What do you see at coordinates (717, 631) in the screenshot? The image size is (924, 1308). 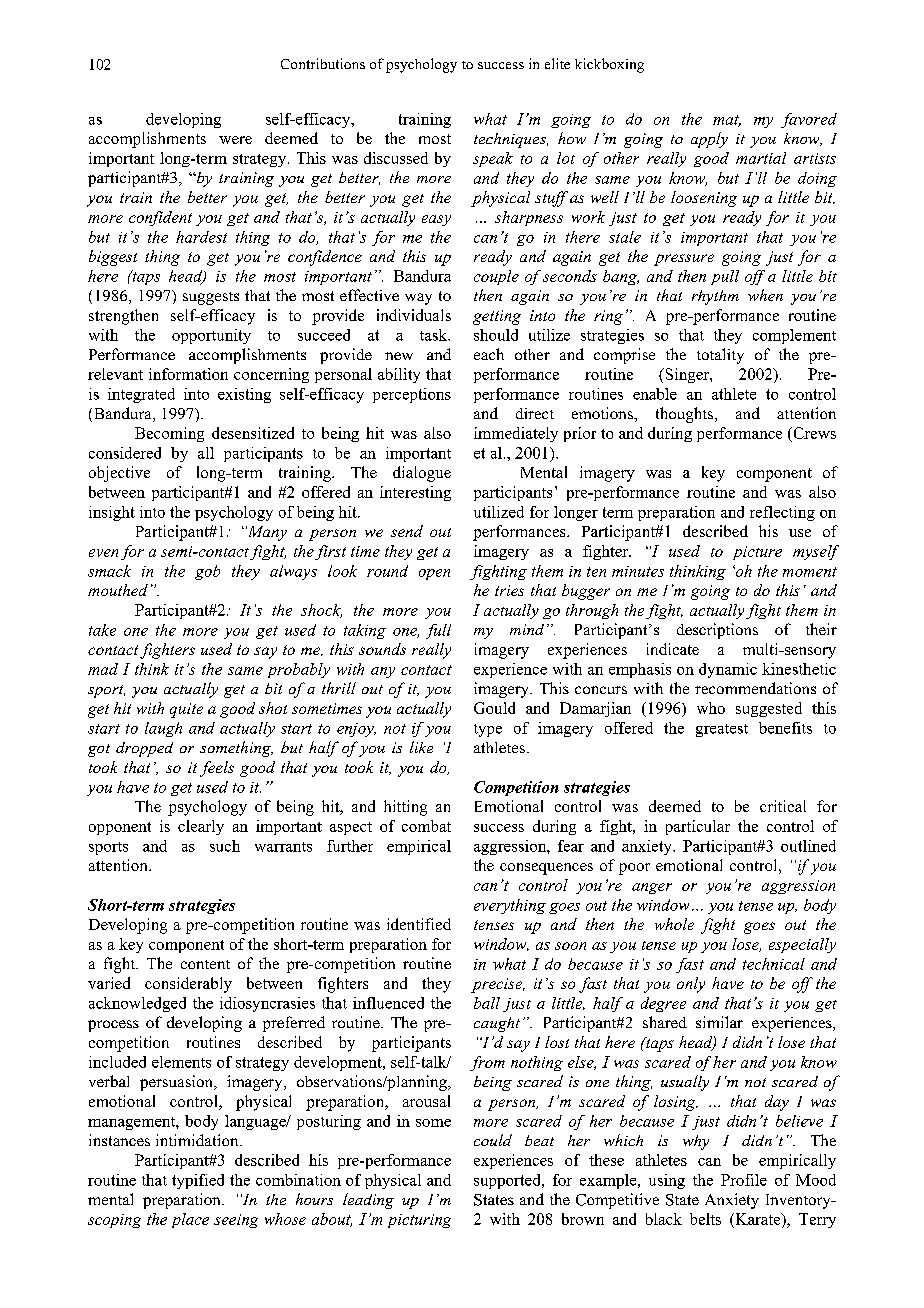 I see `descriptions` at bounding box center [717, 631].
